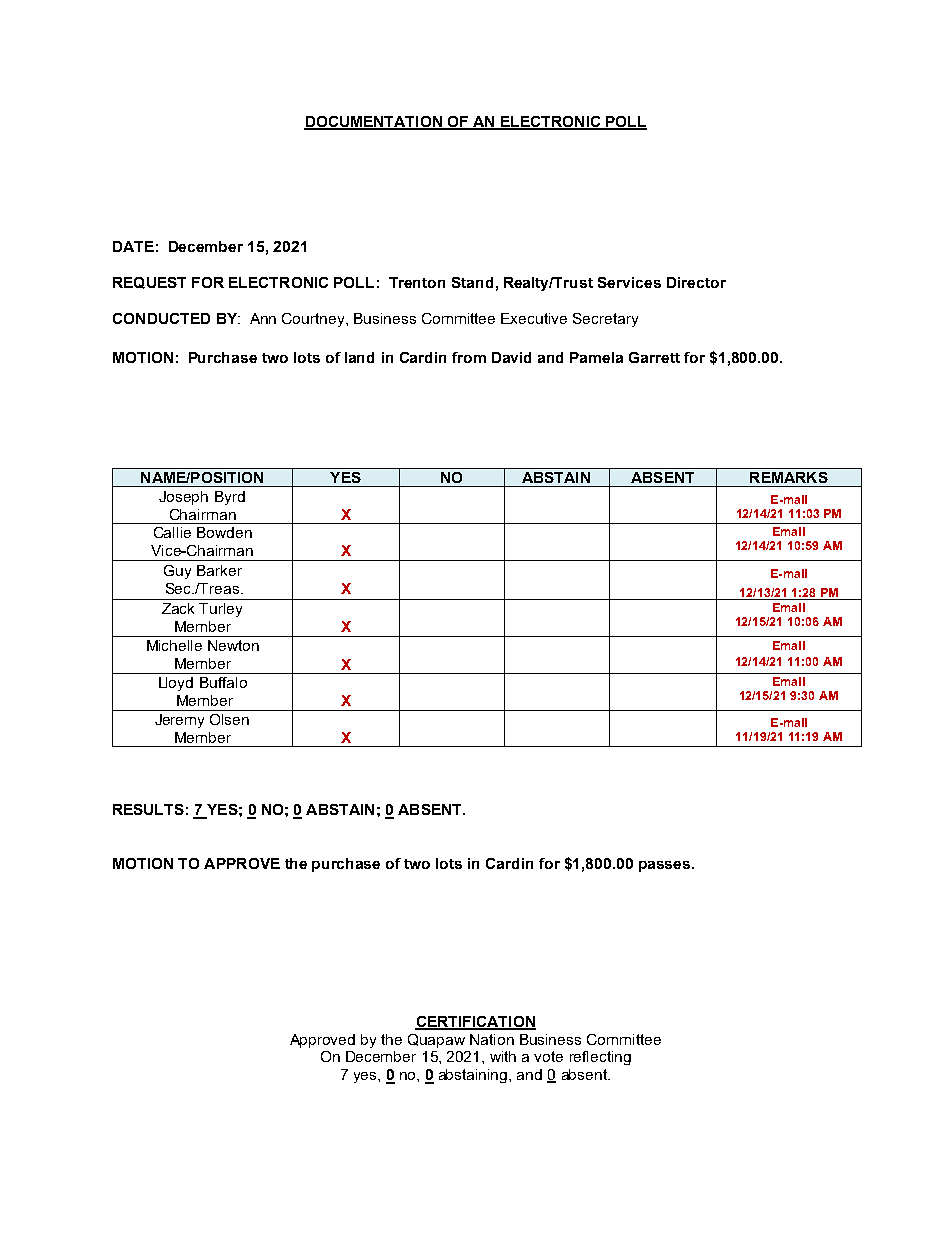 The height and width of the page is (1233, 952). Describe the element at coordinates (475, 1022) in the page. I see `CERTIFICATION` at that location.
